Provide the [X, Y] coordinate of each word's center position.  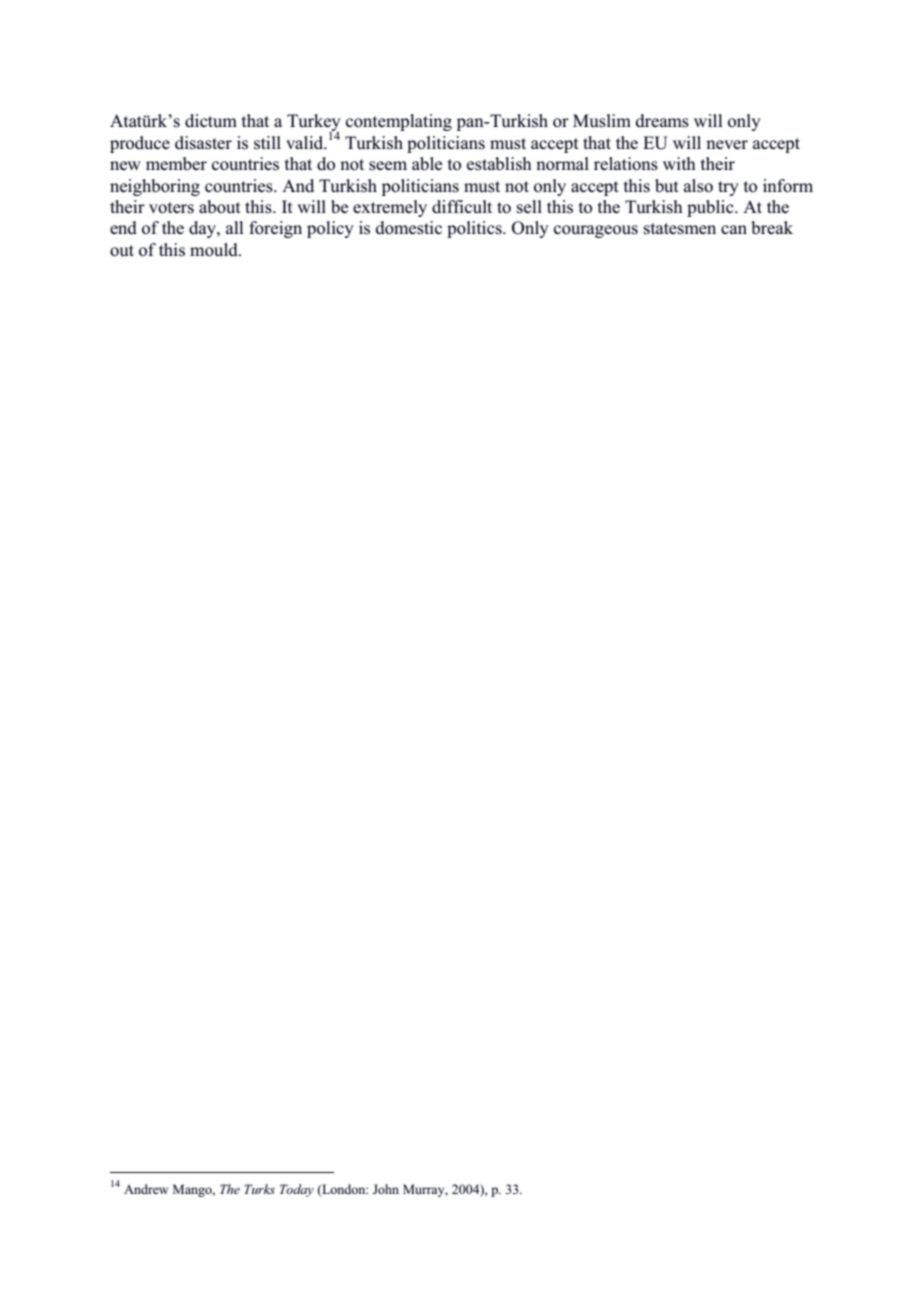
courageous [596, 231]
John [386, 1189]
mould [215, 250]
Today [297, 1190]
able [427, 164]
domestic [409, 228]
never [727, 144]
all [235, 227]
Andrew [146, 1189]
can [734, 229]
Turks [259, 1189]
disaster [203, 143]
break [772, 228]
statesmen [680, 229]
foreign [275, 229]
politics [475, 229]
